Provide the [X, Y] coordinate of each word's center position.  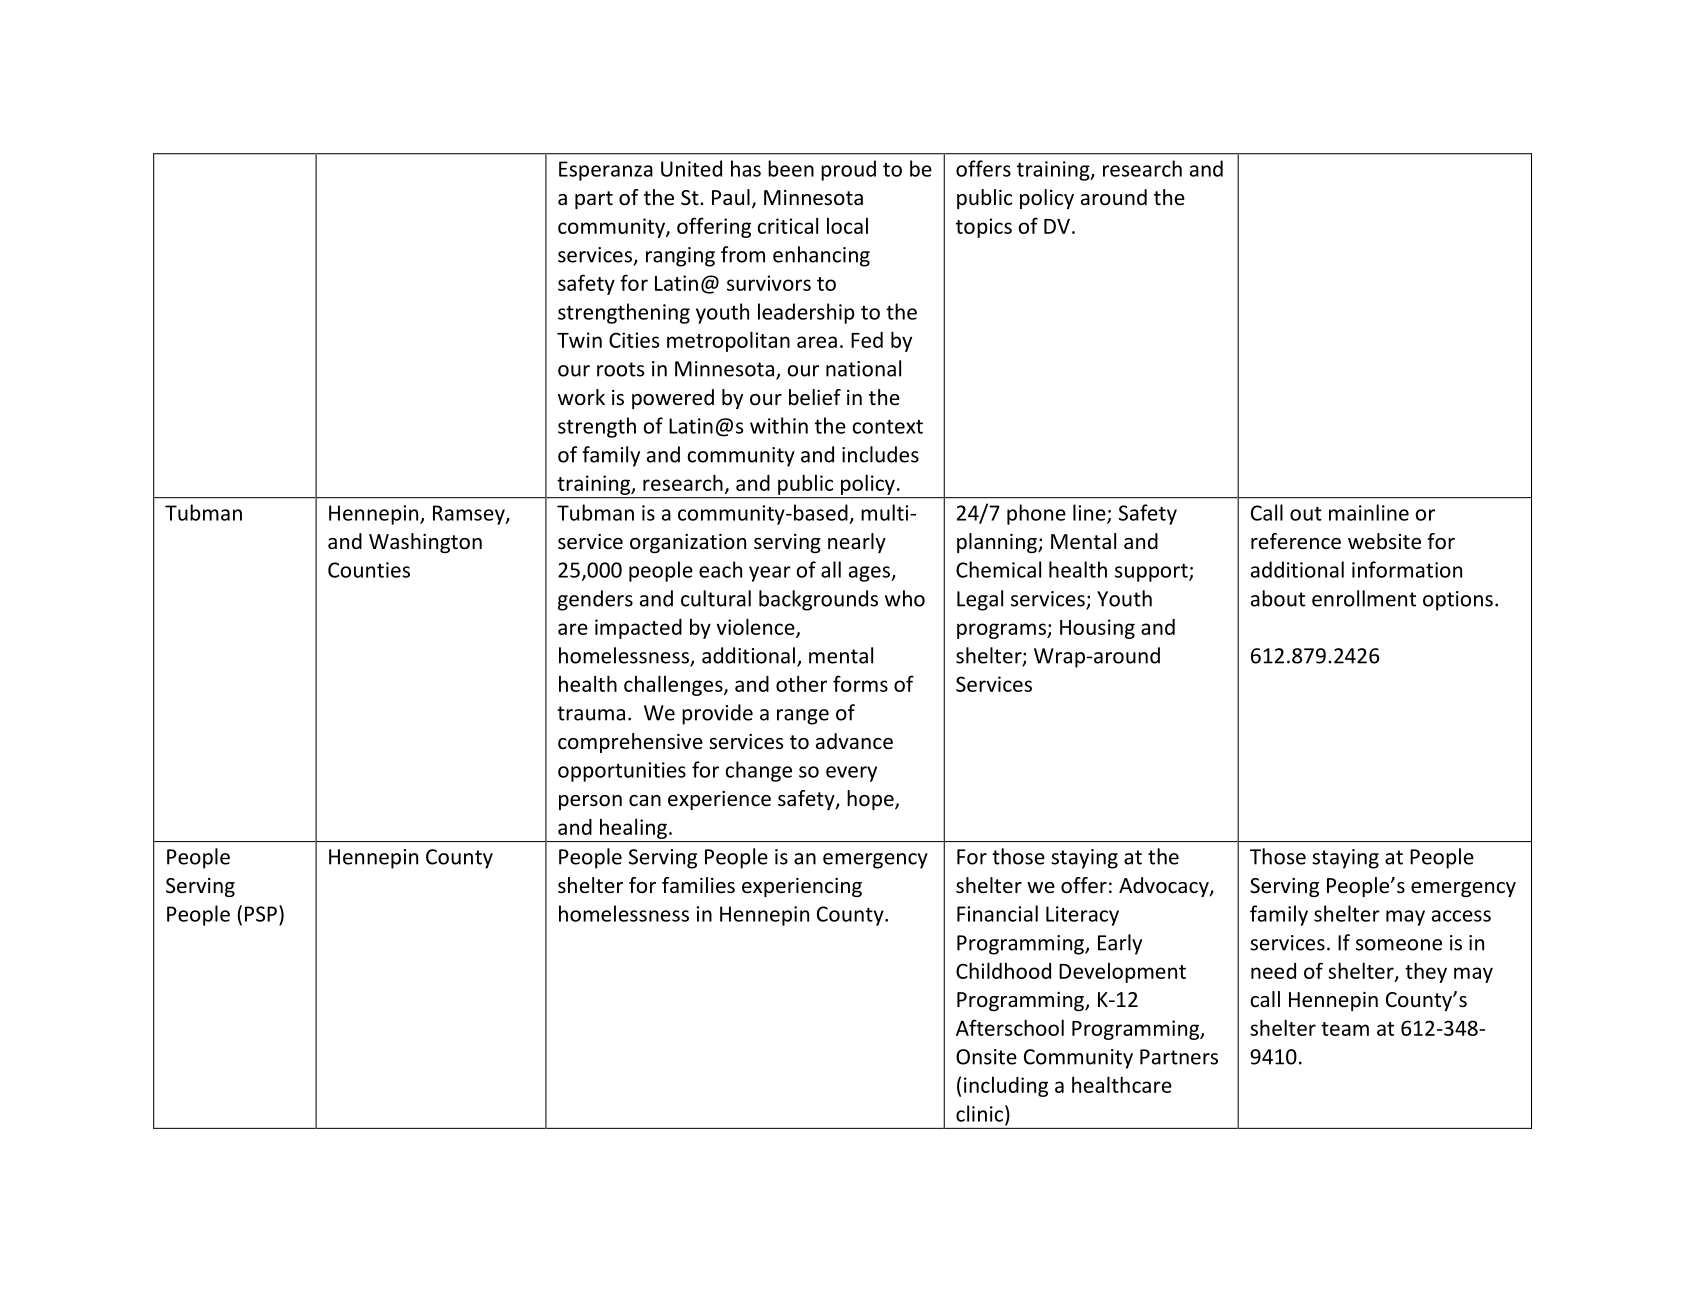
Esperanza [606, 171]
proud [848, 170]
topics [984, 228]
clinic [979, 1113]
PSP [261, 914]
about [1278, 598]
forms [860, 683]
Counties [369, 570]
